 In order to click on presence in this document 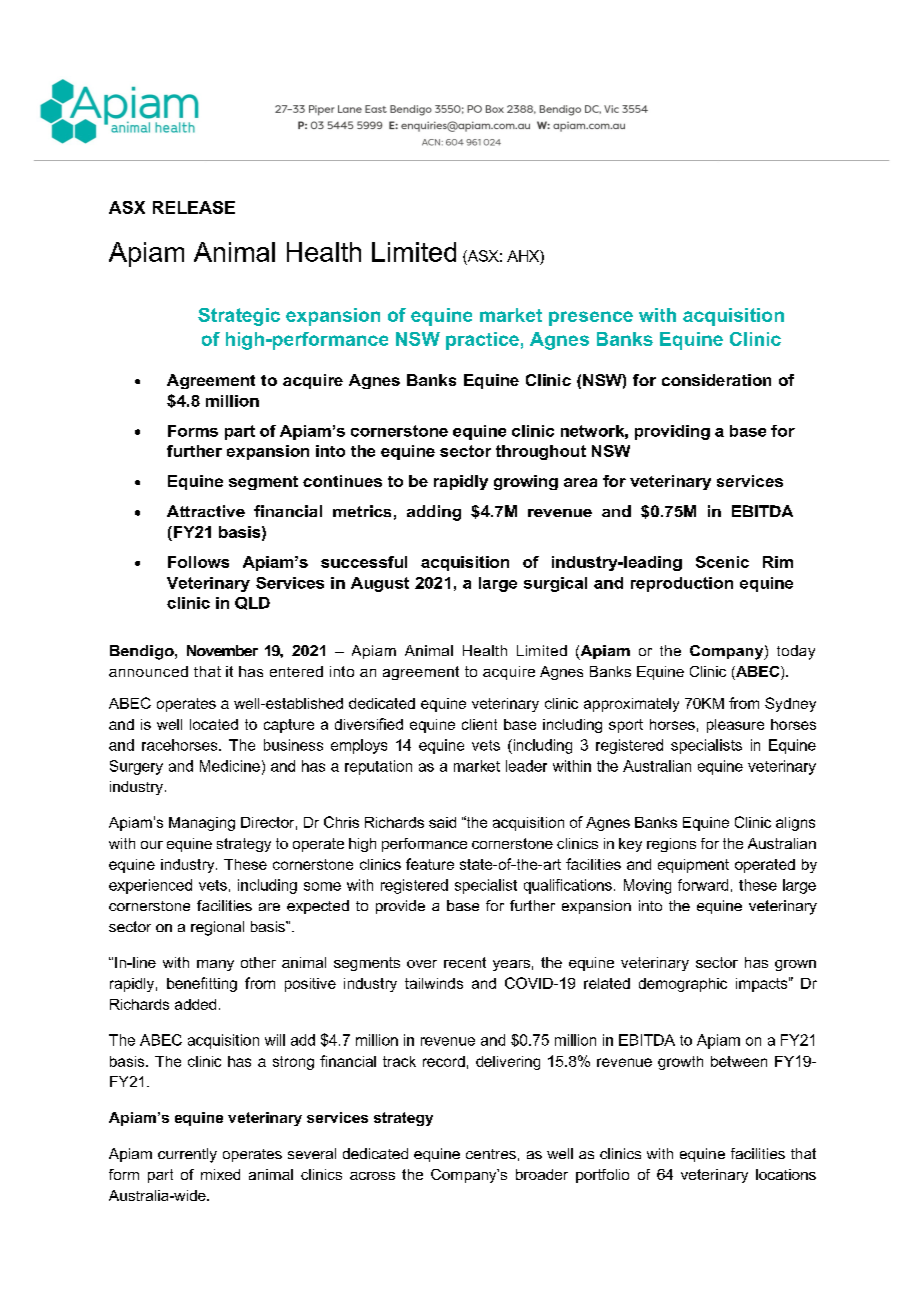, I will do `click(591, 318)`.
